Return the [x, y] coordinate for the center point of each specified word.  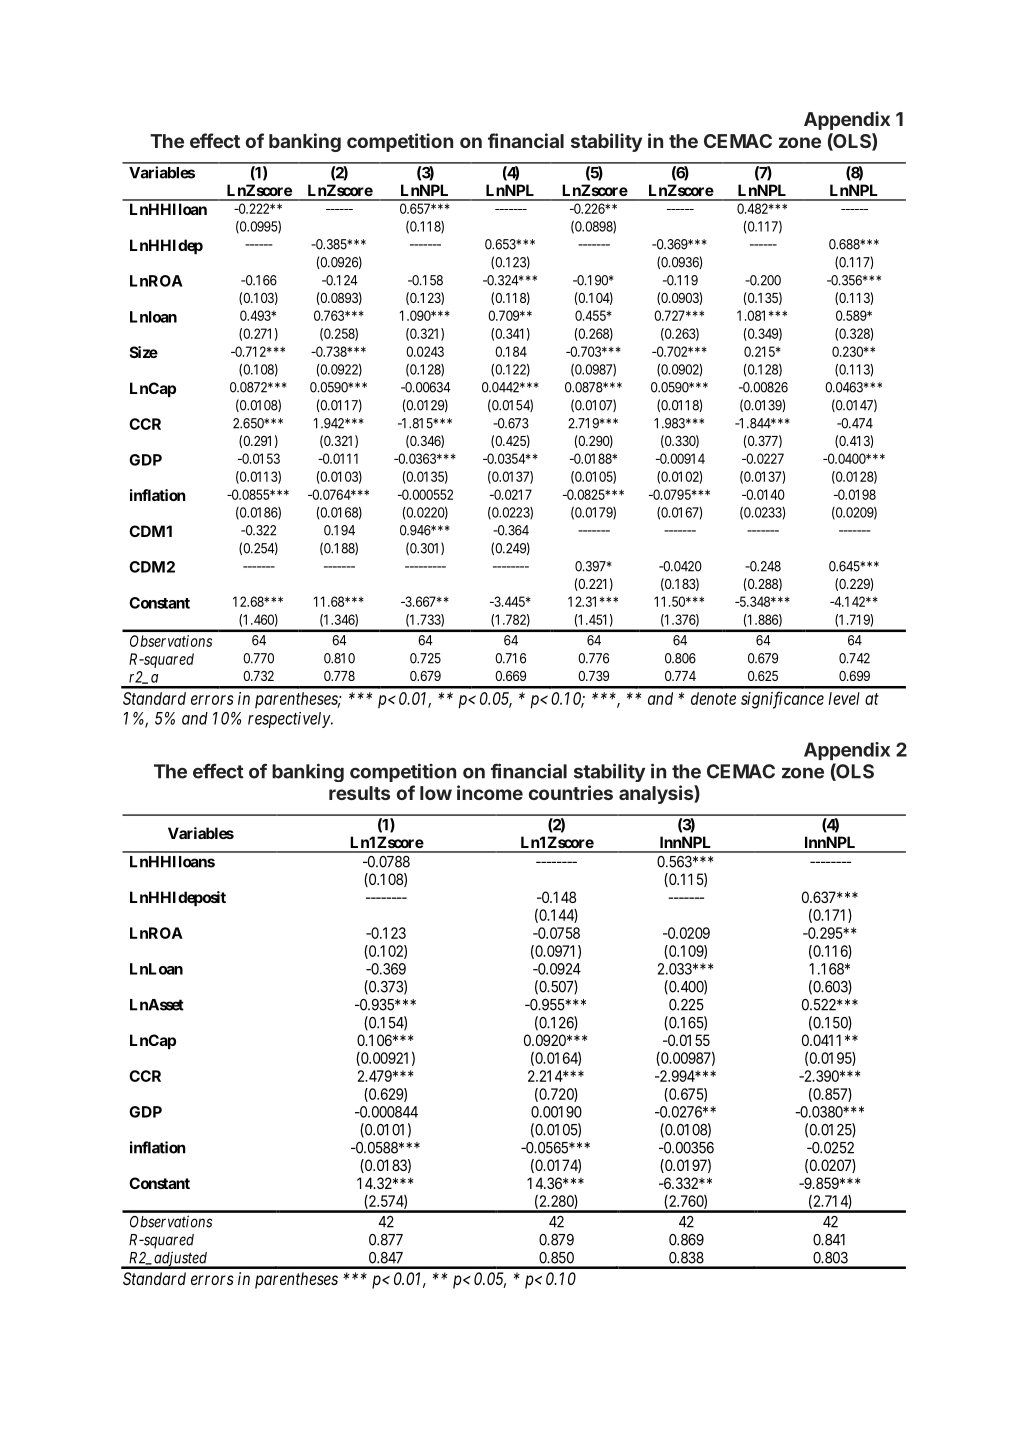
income [490, 792]
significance [782, 700]
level [844, 698]
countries [571, 792]
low [436, 793]
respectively [290, 720]
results [359, 793]
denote [713, 698]
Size [144, 352]
